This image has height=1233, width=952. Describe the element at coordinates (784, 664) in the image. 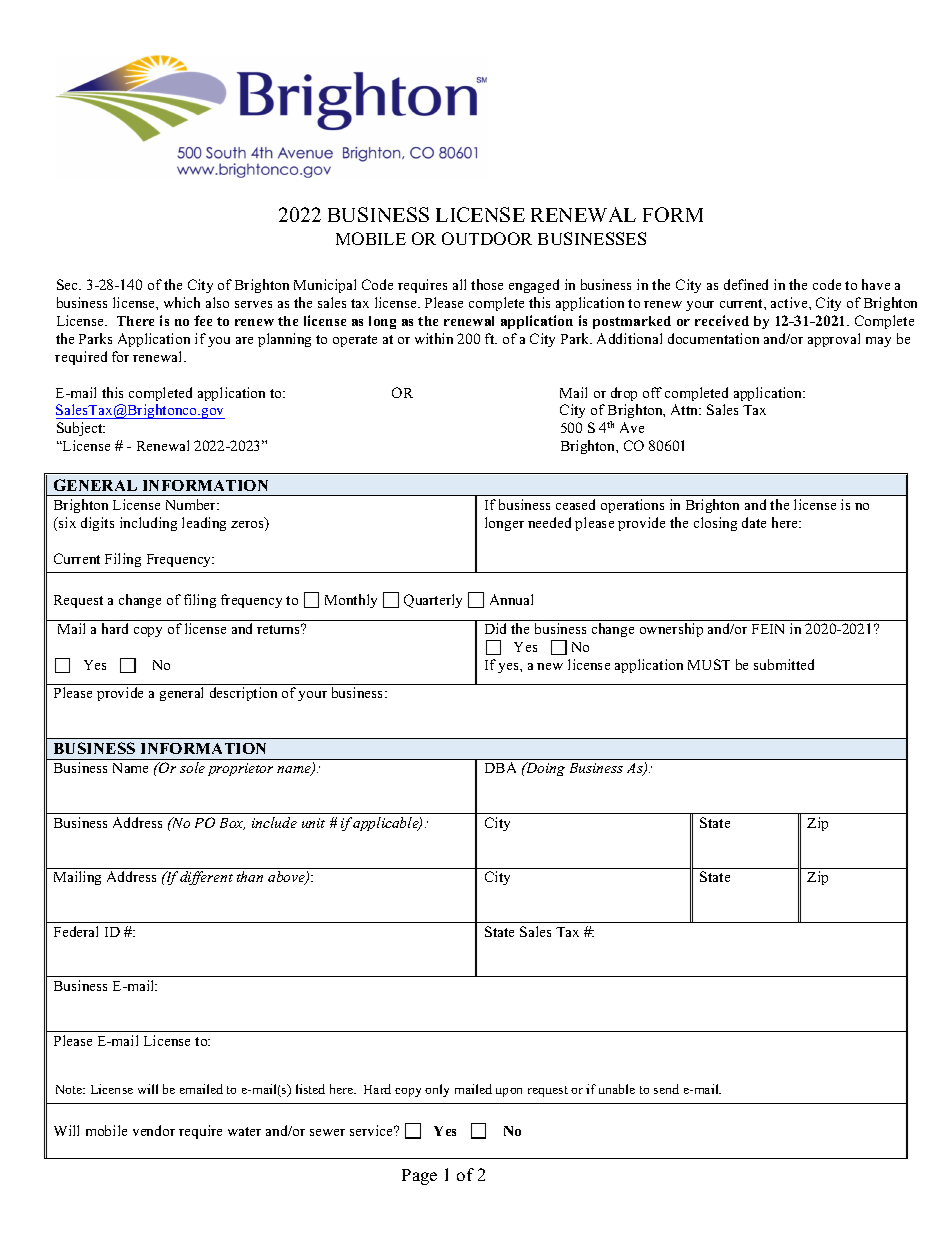

I see `submitted` at that location.
